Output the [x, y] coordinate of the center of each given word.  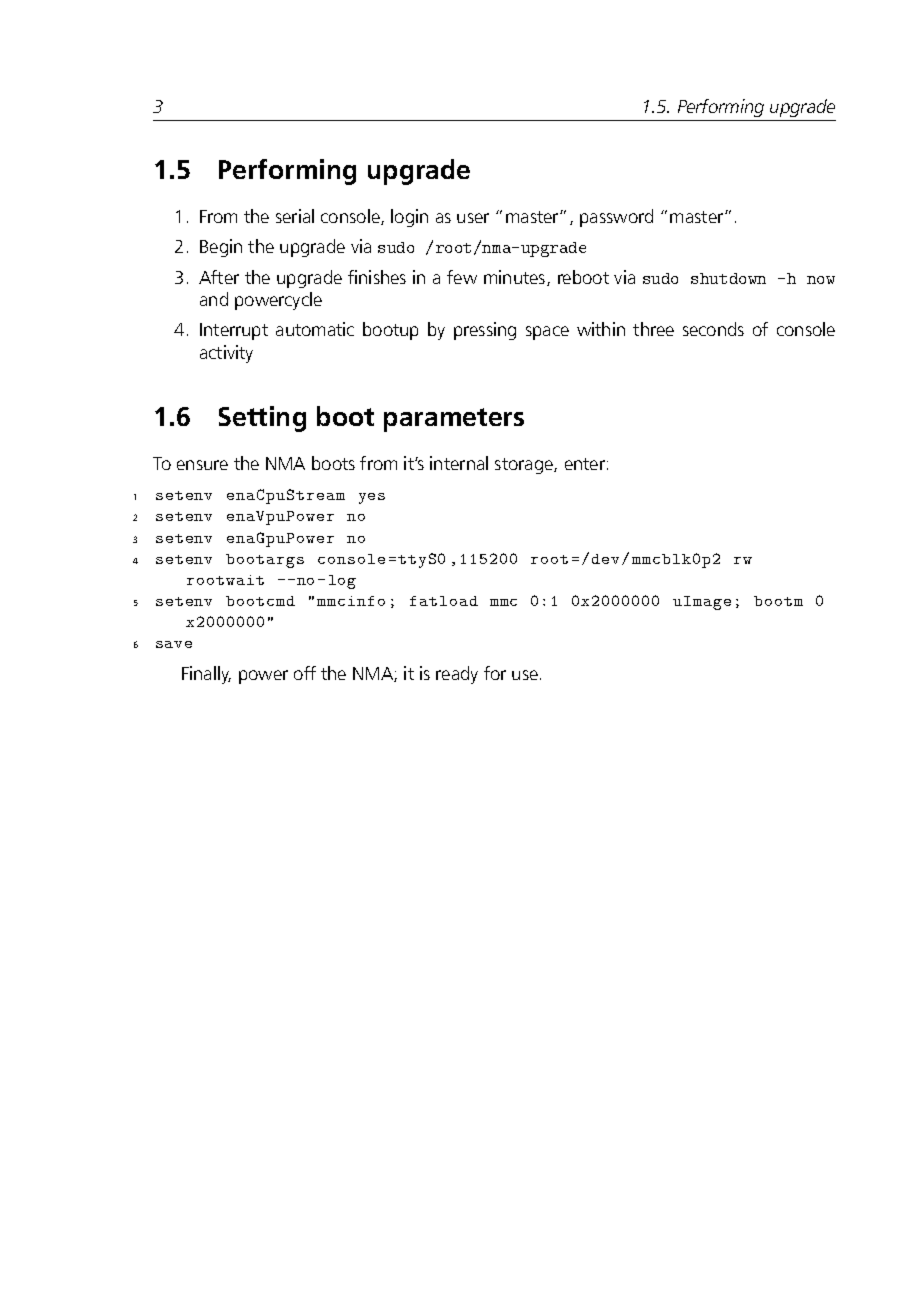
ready [457, 675]
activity [226, 354]
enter [585, 464]
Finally [206, 675]
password [616, 218]
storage [525, 466]
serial [295, 216]
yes [372, 498]
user [473, 218]
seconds [713, 329]
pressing [485, 331]
